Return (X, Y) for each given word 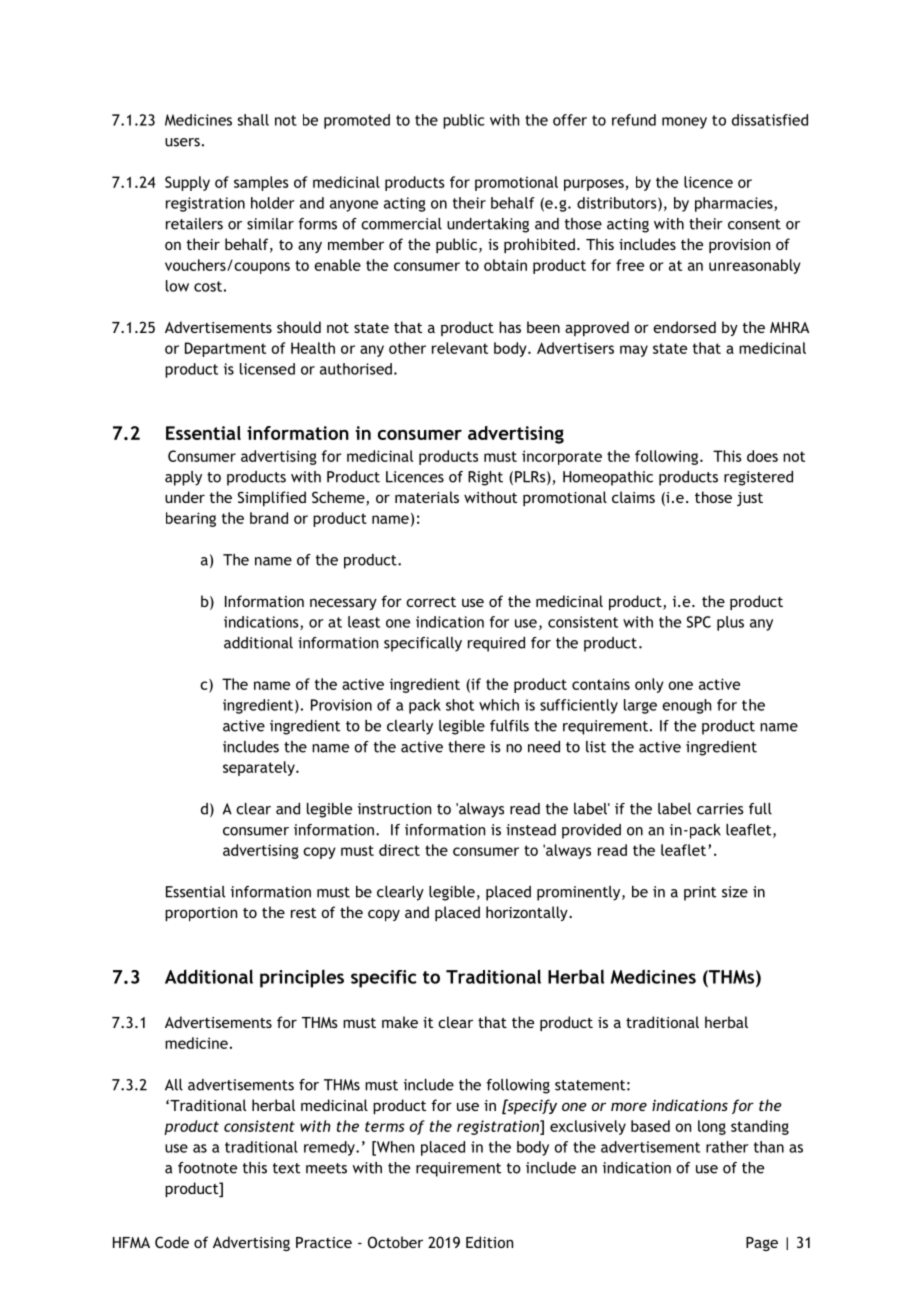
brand (269, 518)
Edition (489, 1242)
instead (531, 830)
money (684, 123)
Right (485, 478)
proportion (201, 914)
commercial (401, 224)
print (700, 893)
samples (261, 183)
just (750, 499)
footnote (207, 1168)
